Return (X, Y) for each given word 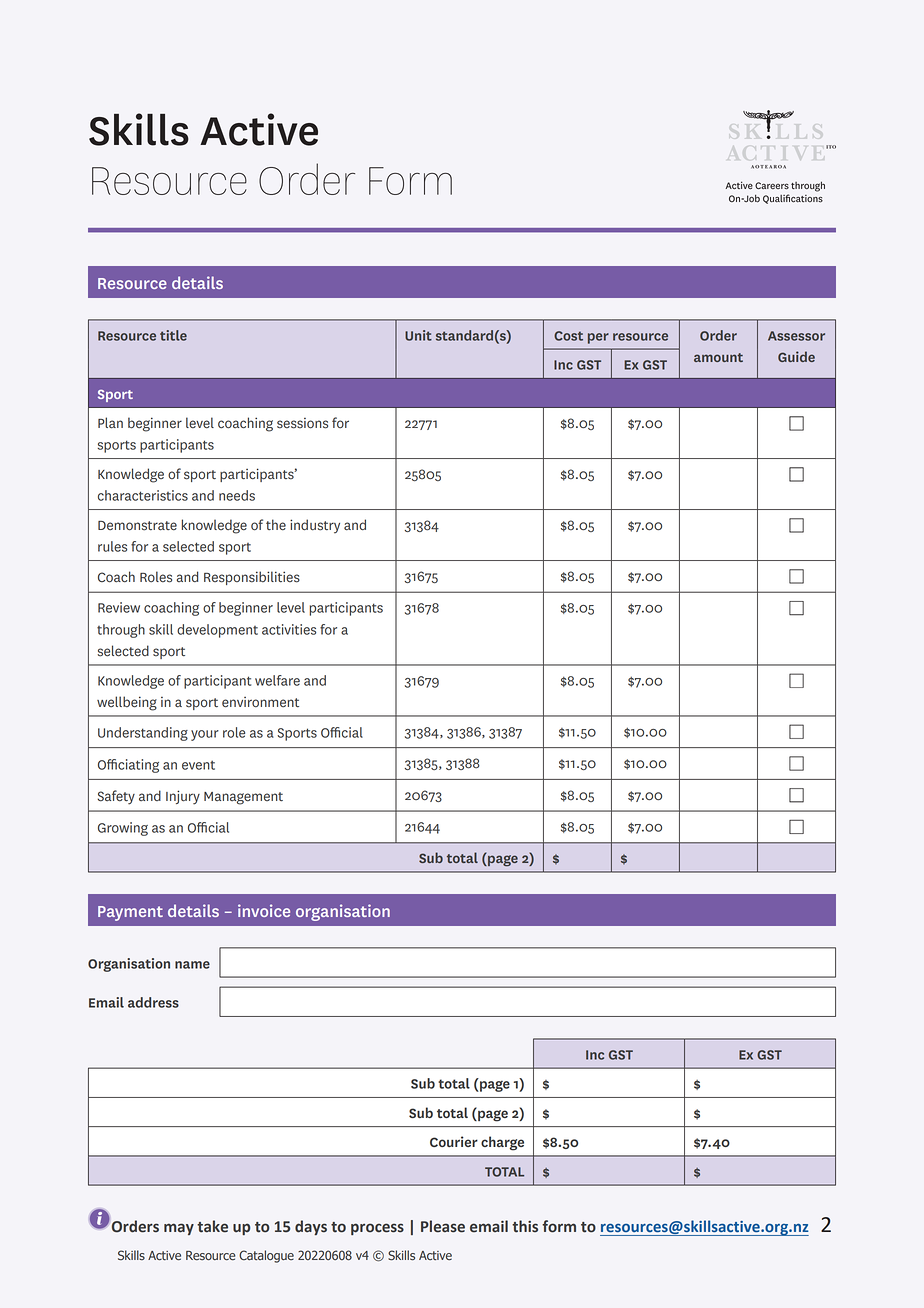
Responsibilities (252, 578)
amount (718, 357)
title (173, 335)
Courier (454, 1141)
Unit (418, 335)
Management (243, 798)
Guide (796, 356)
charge (502, 1143)
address (153, 1002)
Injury (183, 797)
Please (443, 1226)
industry (315, 526)
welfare (277, 680)
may (179, 1229)
